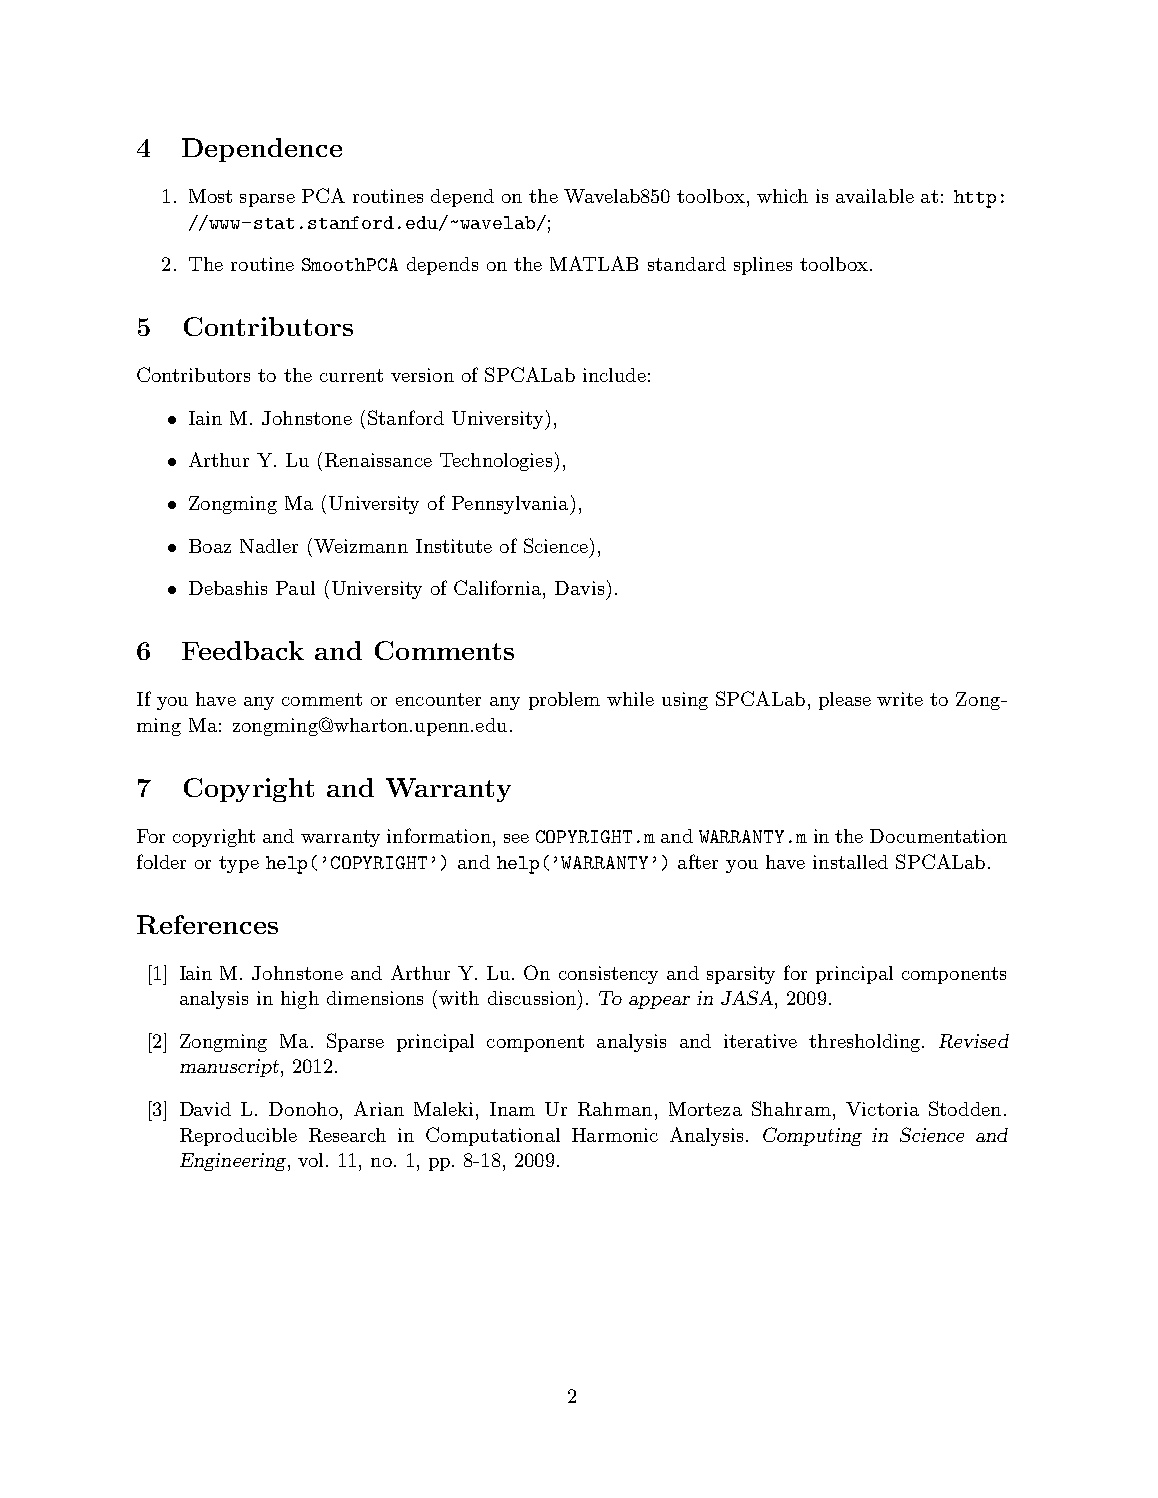 This page has height=1498, width=1158. I want to click on Most, so click(210, 196).
